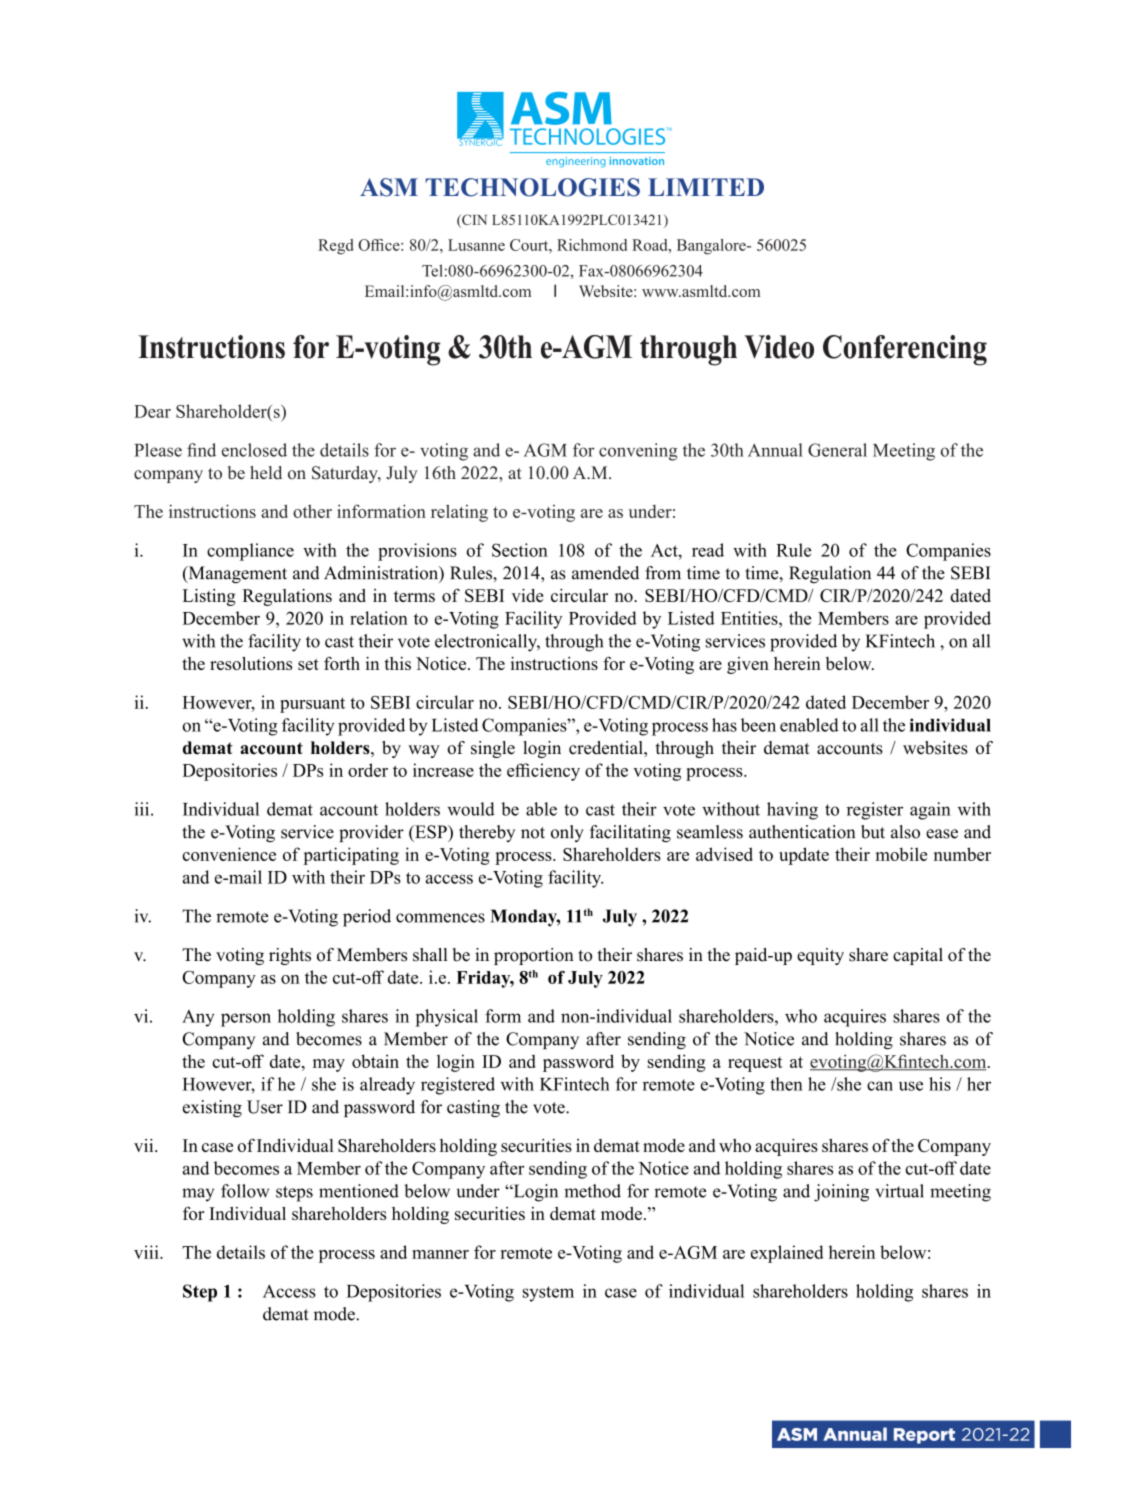 Image resolution: width=1125 pixels, height=1500 pixels. I want to click on convenience, so click(229, 854).
